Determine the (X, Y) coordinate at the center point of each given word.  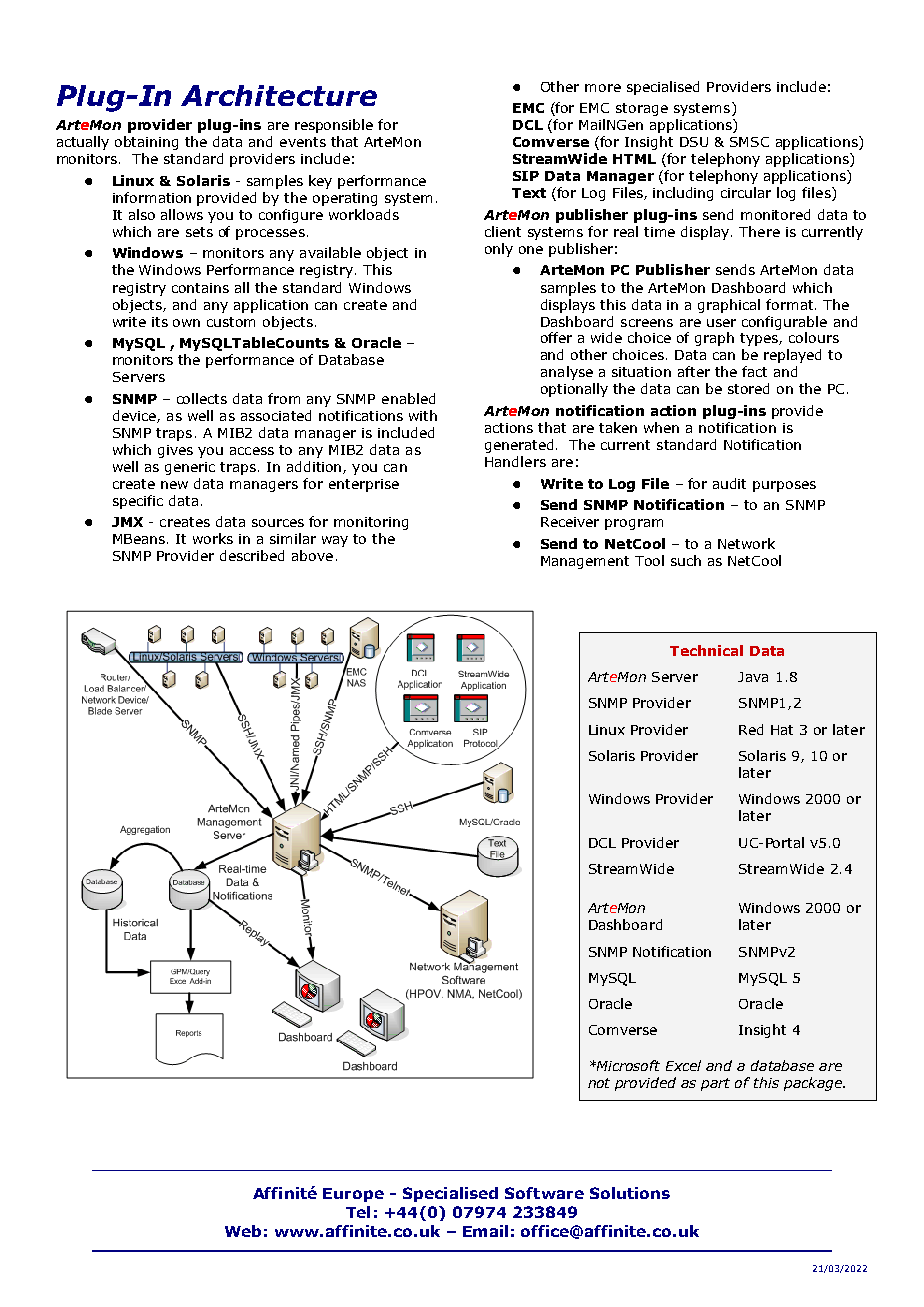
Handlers (515, 461)
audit (729, 483)
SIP (526, 176)
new (174, 485)
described (252, 555)
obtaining (146, 143)
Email (485, 1231)
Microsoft (627, 1065)
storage (642, 109)
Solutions (630, 1193)
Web (243, 1231)
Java (753, 677)
